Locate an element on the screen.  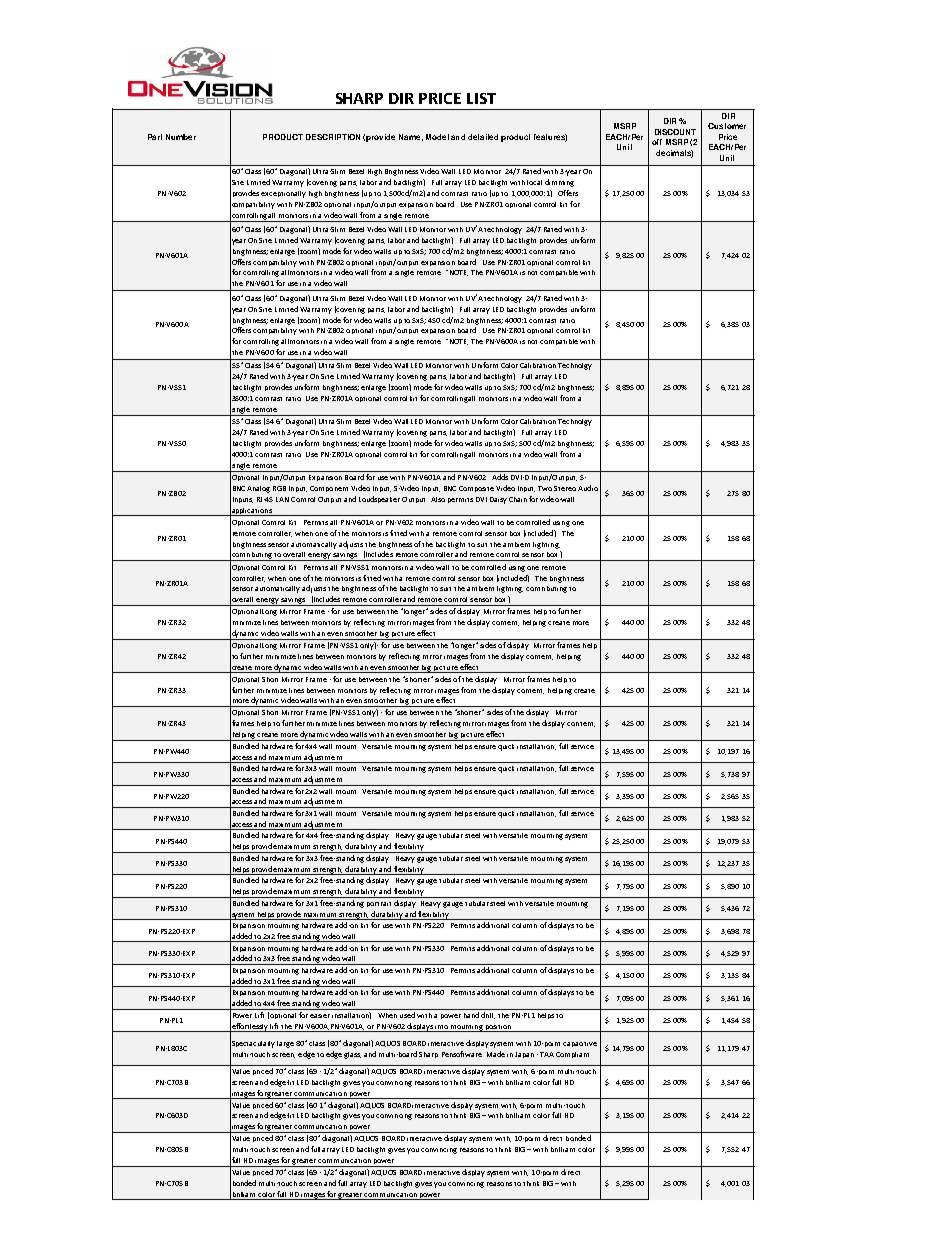
Adds is located at coordinates (500, 477).
